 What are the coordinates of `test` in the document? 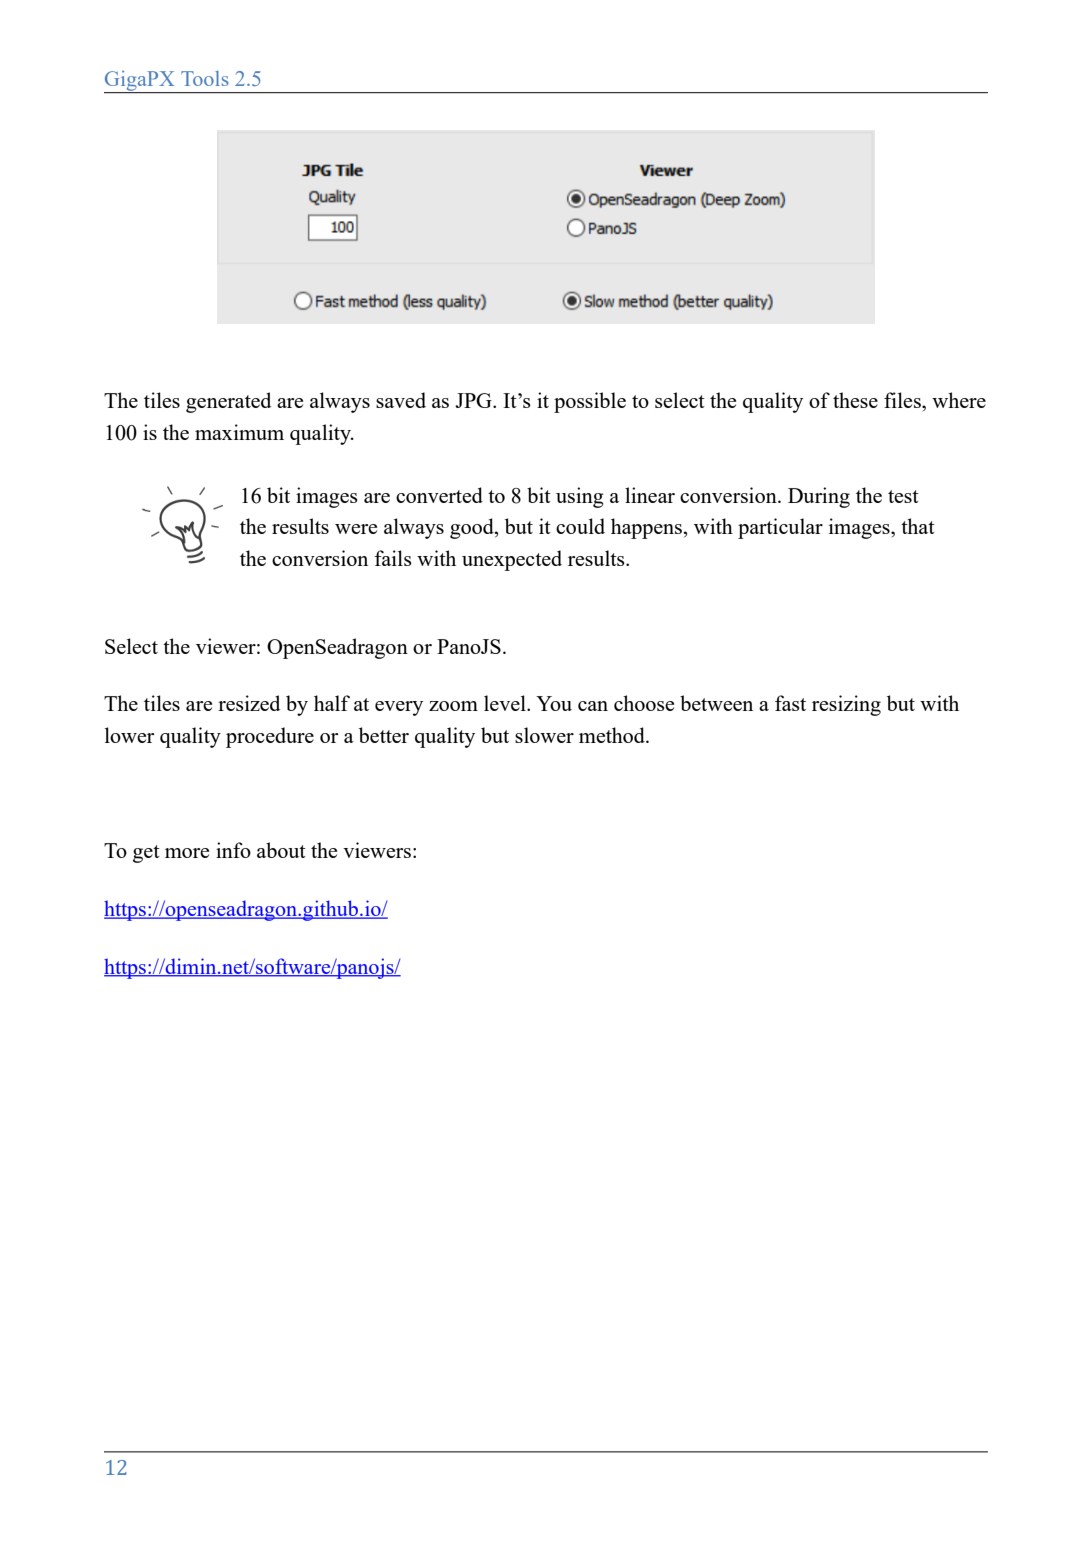 It's located at (903, 496).
